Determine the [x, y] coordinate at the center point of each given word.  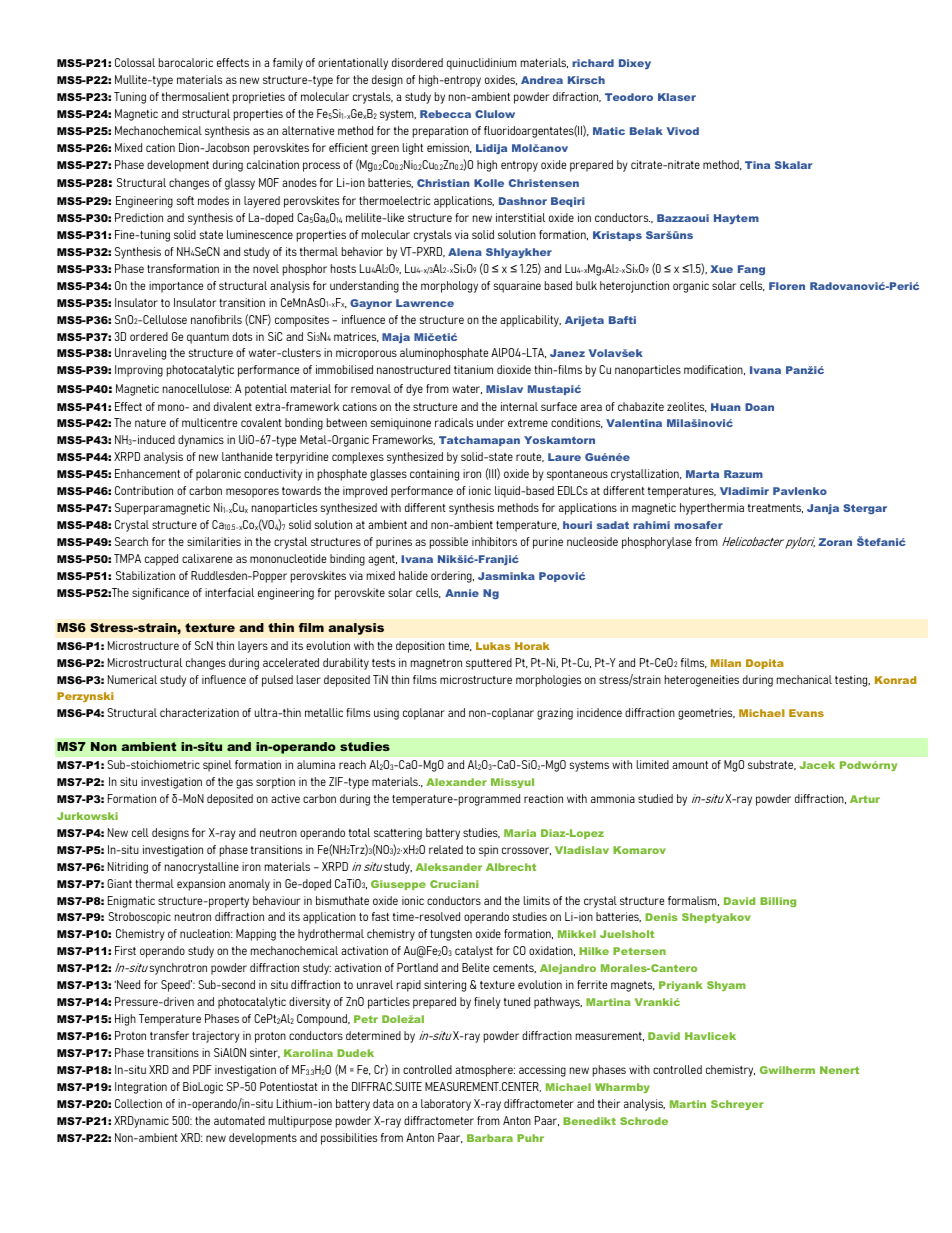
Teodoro [629, 97]
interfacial [229, 592]
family [288, 64]
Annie [462, 593]
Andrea [542, 80]
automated [239, 1120]
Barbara [490, 1138]
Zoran [835, 542]
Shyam [726, 986]
